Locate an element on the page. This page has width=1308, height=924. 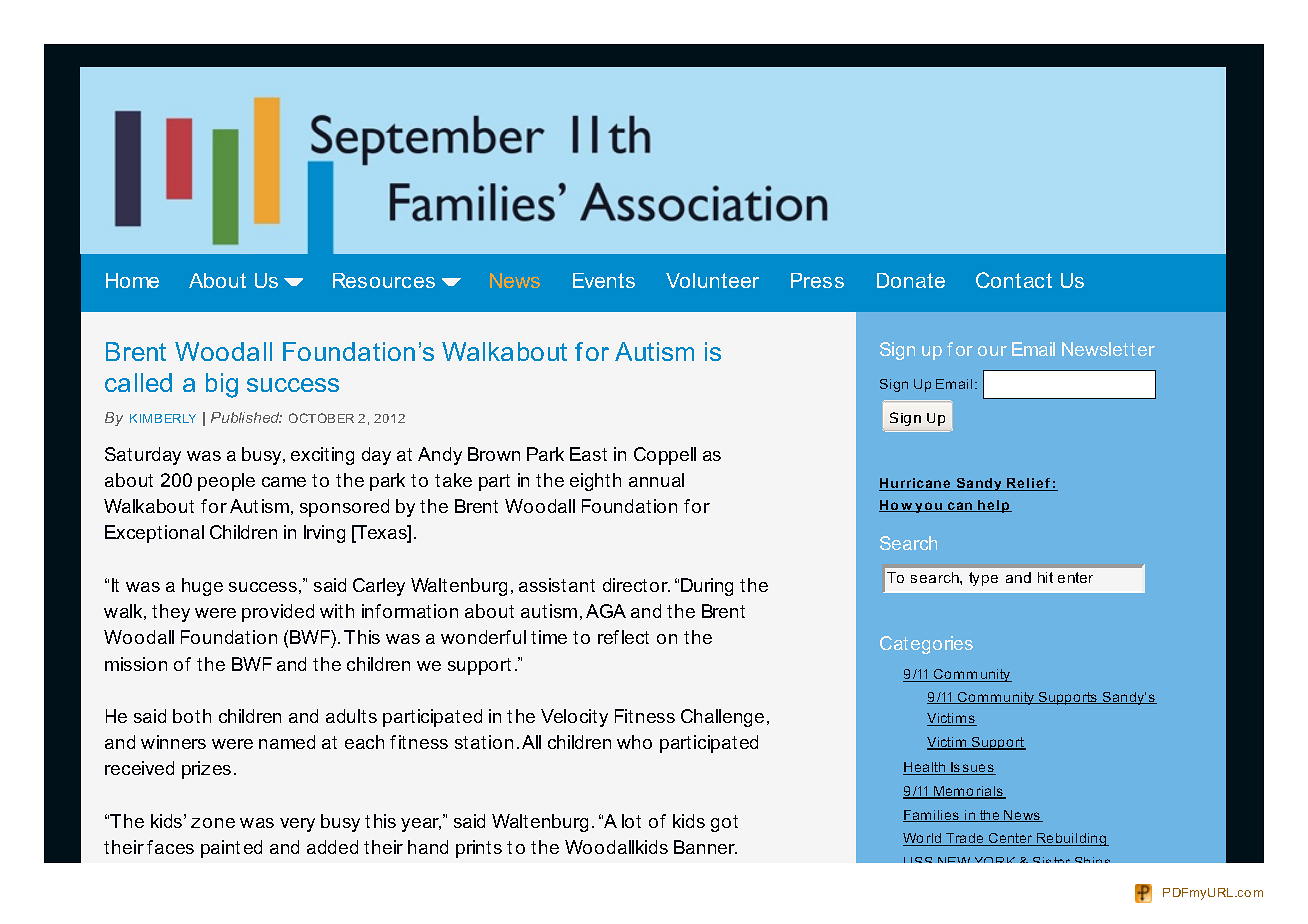
zone is located at coordinates (213, 823).
